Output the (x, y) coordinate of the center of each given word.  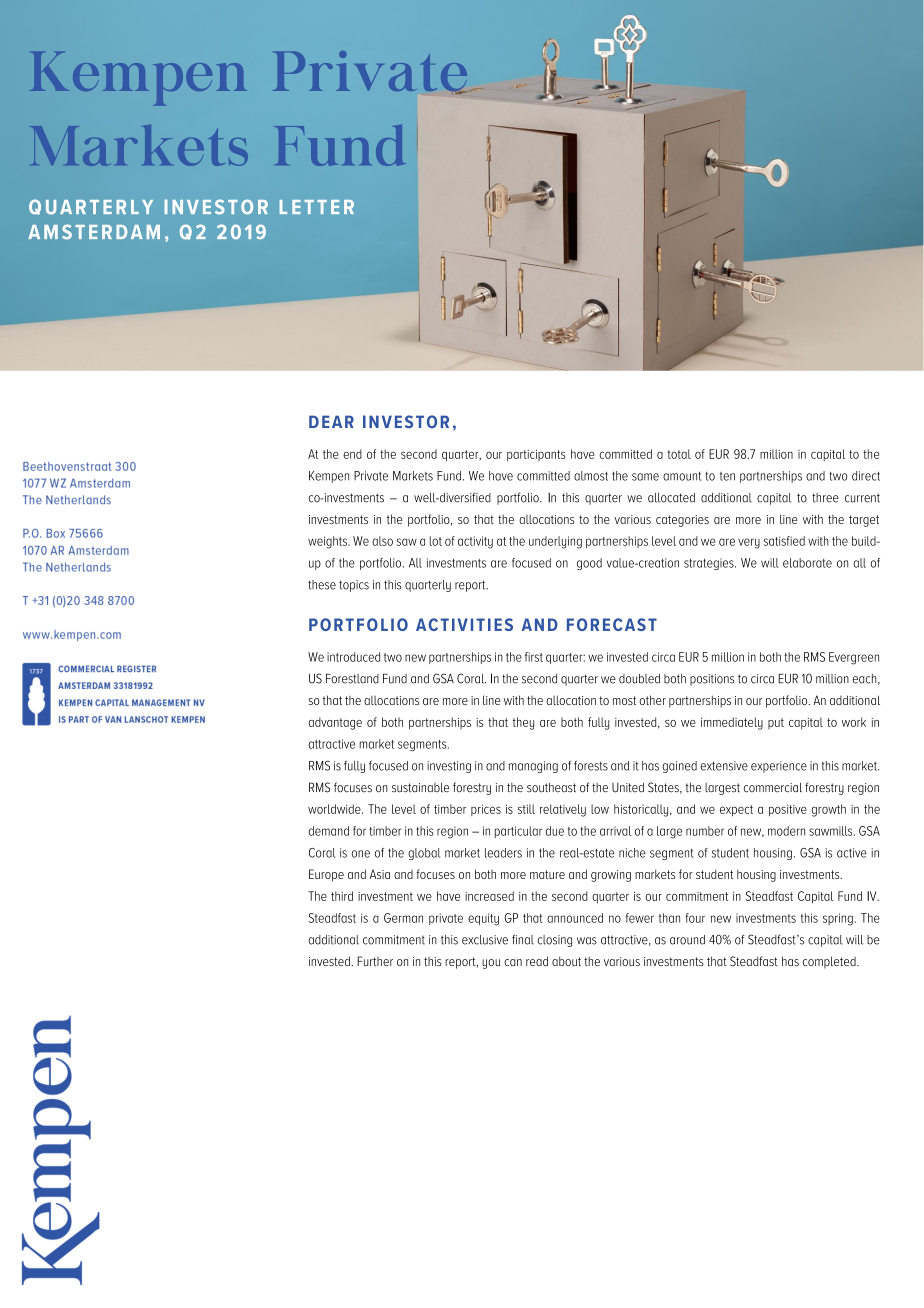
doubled (639, 679)
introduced (353, 657)
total (679, 454)
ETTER (323, 207)
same (645, 477)
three (825, 498)
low (600, 809)
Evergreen (854, 658)
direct (866, 476)
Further (375, 961)
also (382, 541)
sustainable (420, 788)
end (352, 454)
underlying (555, 542)
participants (536, 455)
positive (788, 810)
